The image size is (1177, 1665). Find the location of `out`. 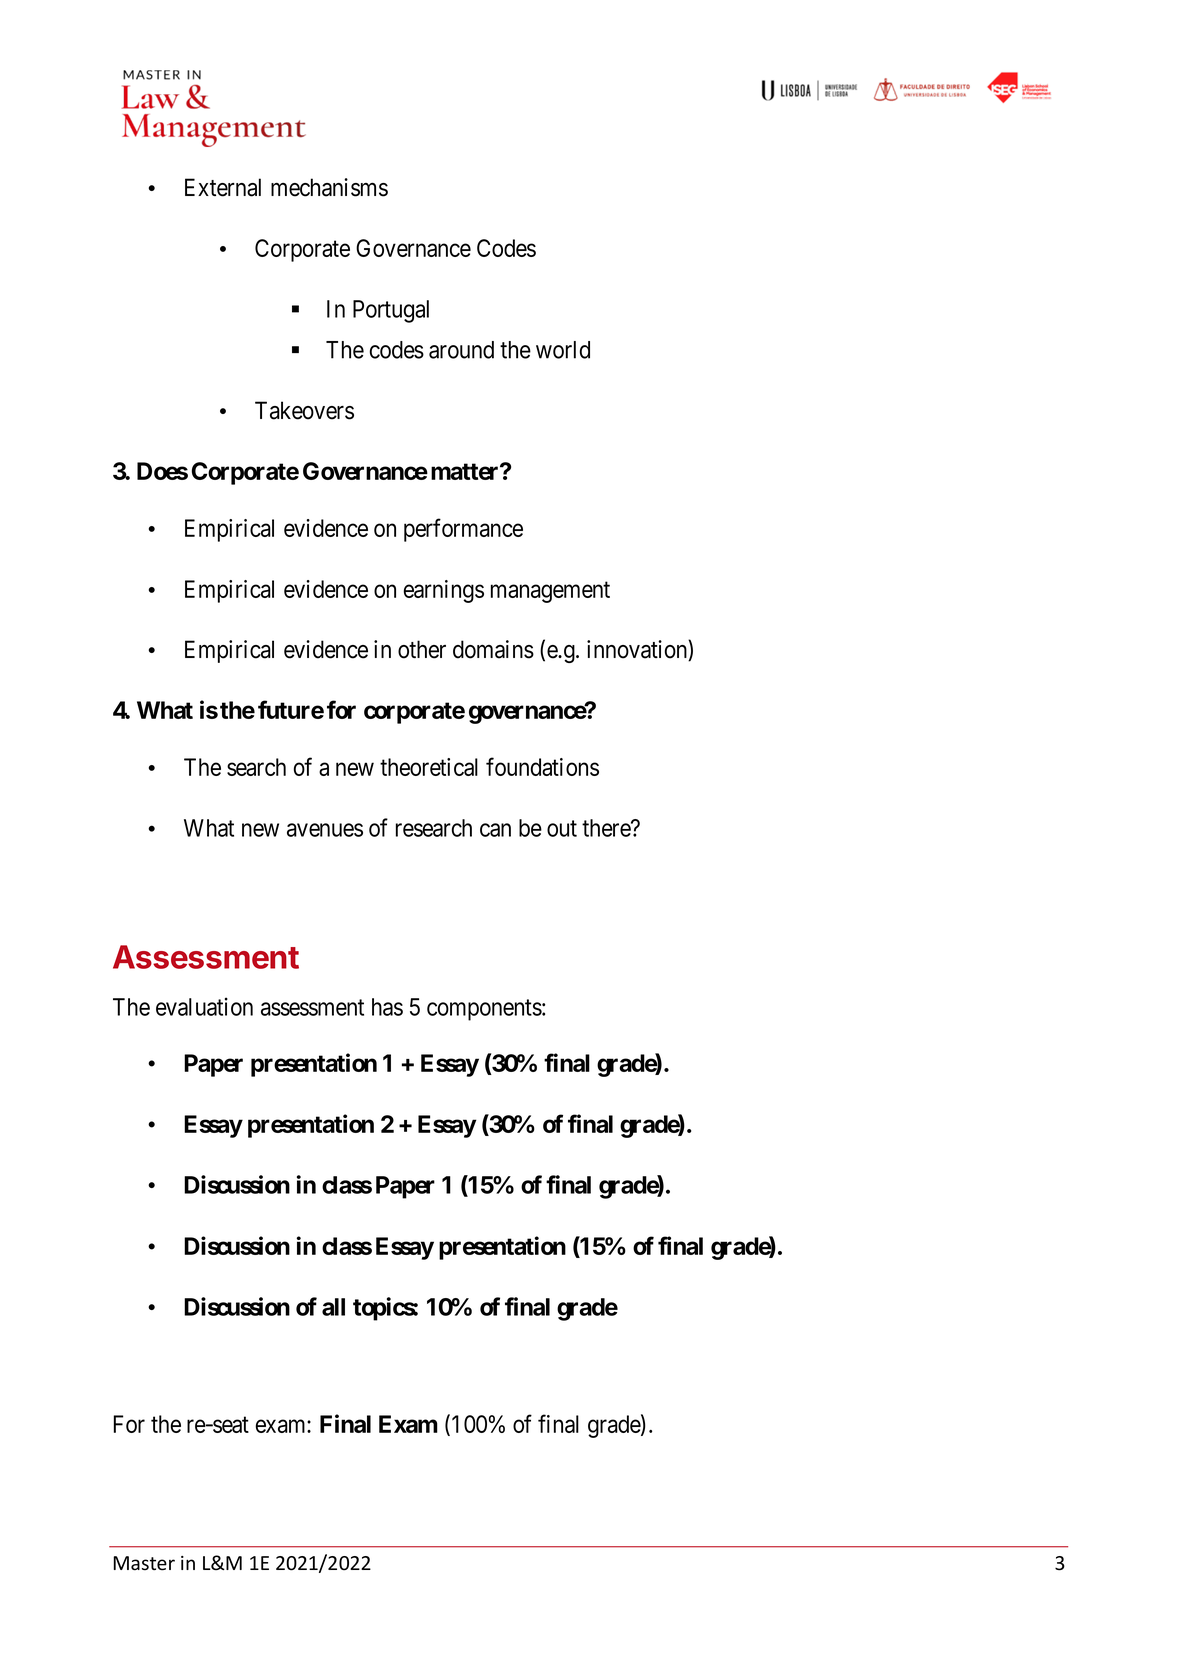

out is located at coordinates (562, 828).
